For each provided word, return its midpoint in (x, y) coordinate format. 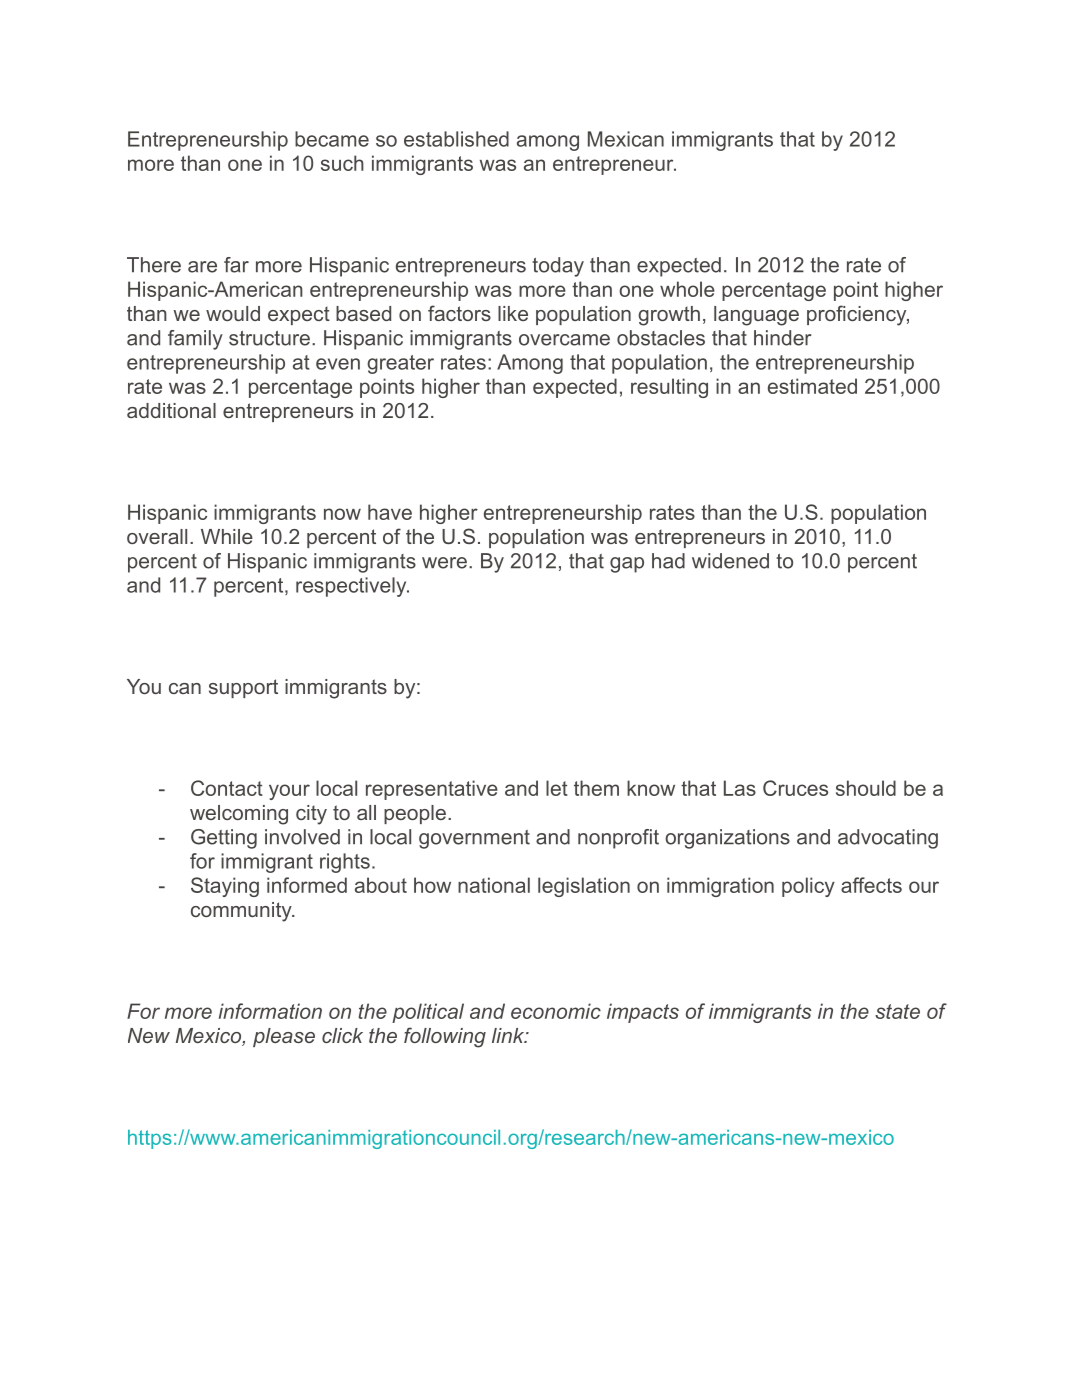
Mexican (626, 139)
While (227, 536)
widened (730, 561)
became (332, 139)
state (897, 1011)
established (456, 139)
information (270, 1011)
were (444, 563)
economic (556, 1011)
